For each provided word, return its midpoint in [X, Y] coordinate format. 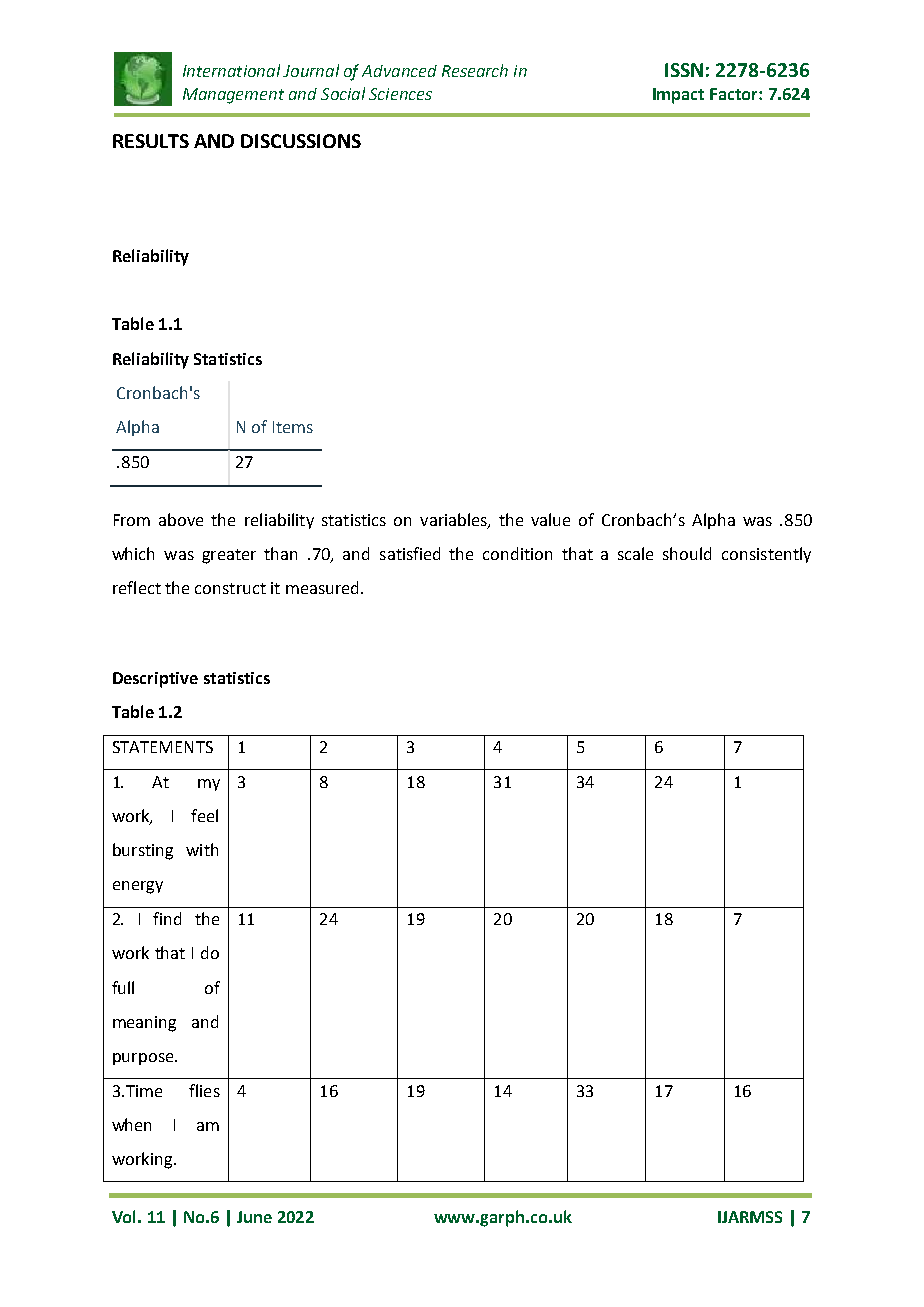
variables [454, 520]
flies [204, 1090]
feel [204, 815]
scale [635, 553]
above [181, 519]
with [202, 849]
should [687, 553]
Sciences [400, 94]
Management [233, 96]
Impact [678, 96]
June [254, 1217]
